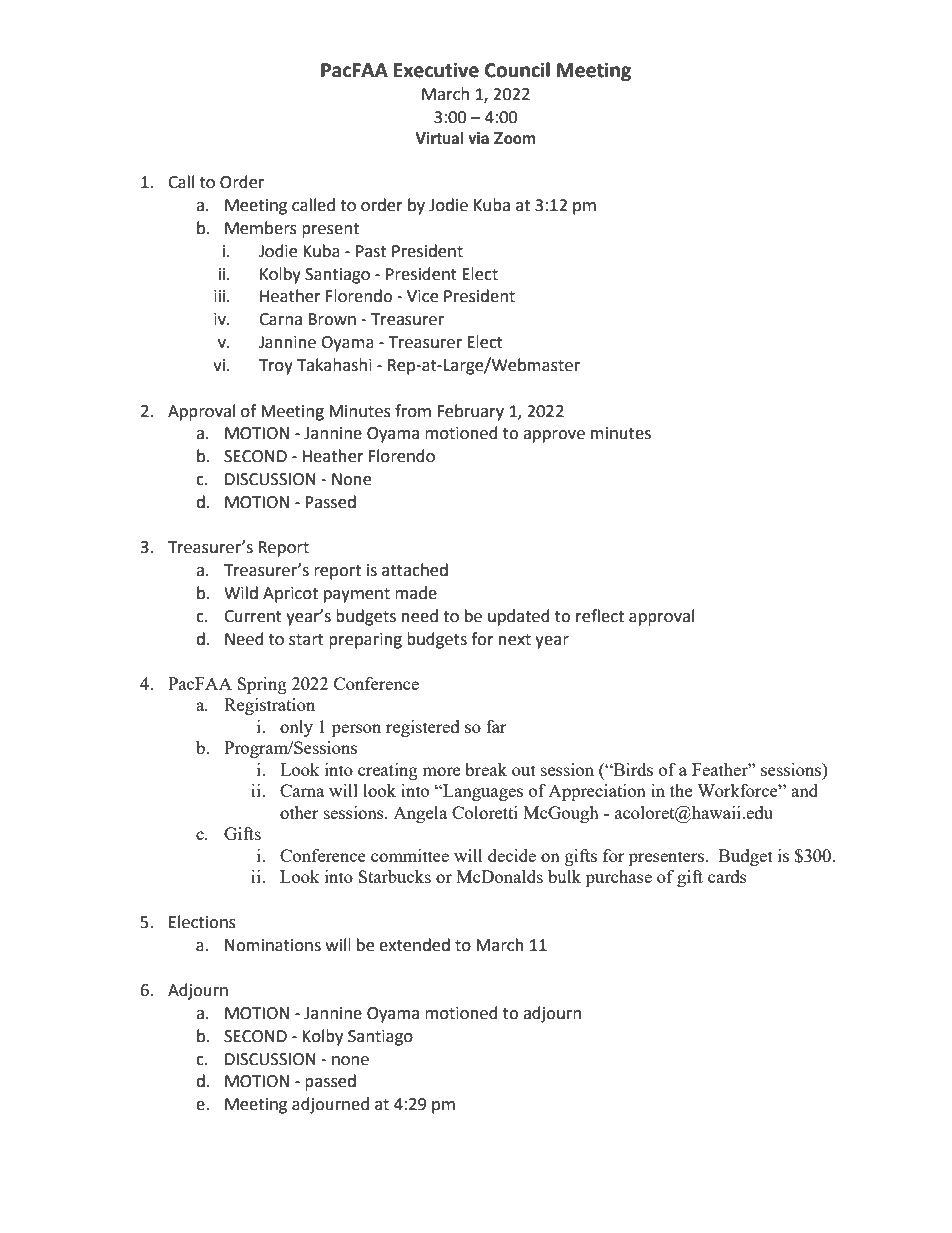 This screenshot has height=1233, width=952. Describe the element at coordinates (564, 876) in the screenshot. I see `bulk` at that location.
